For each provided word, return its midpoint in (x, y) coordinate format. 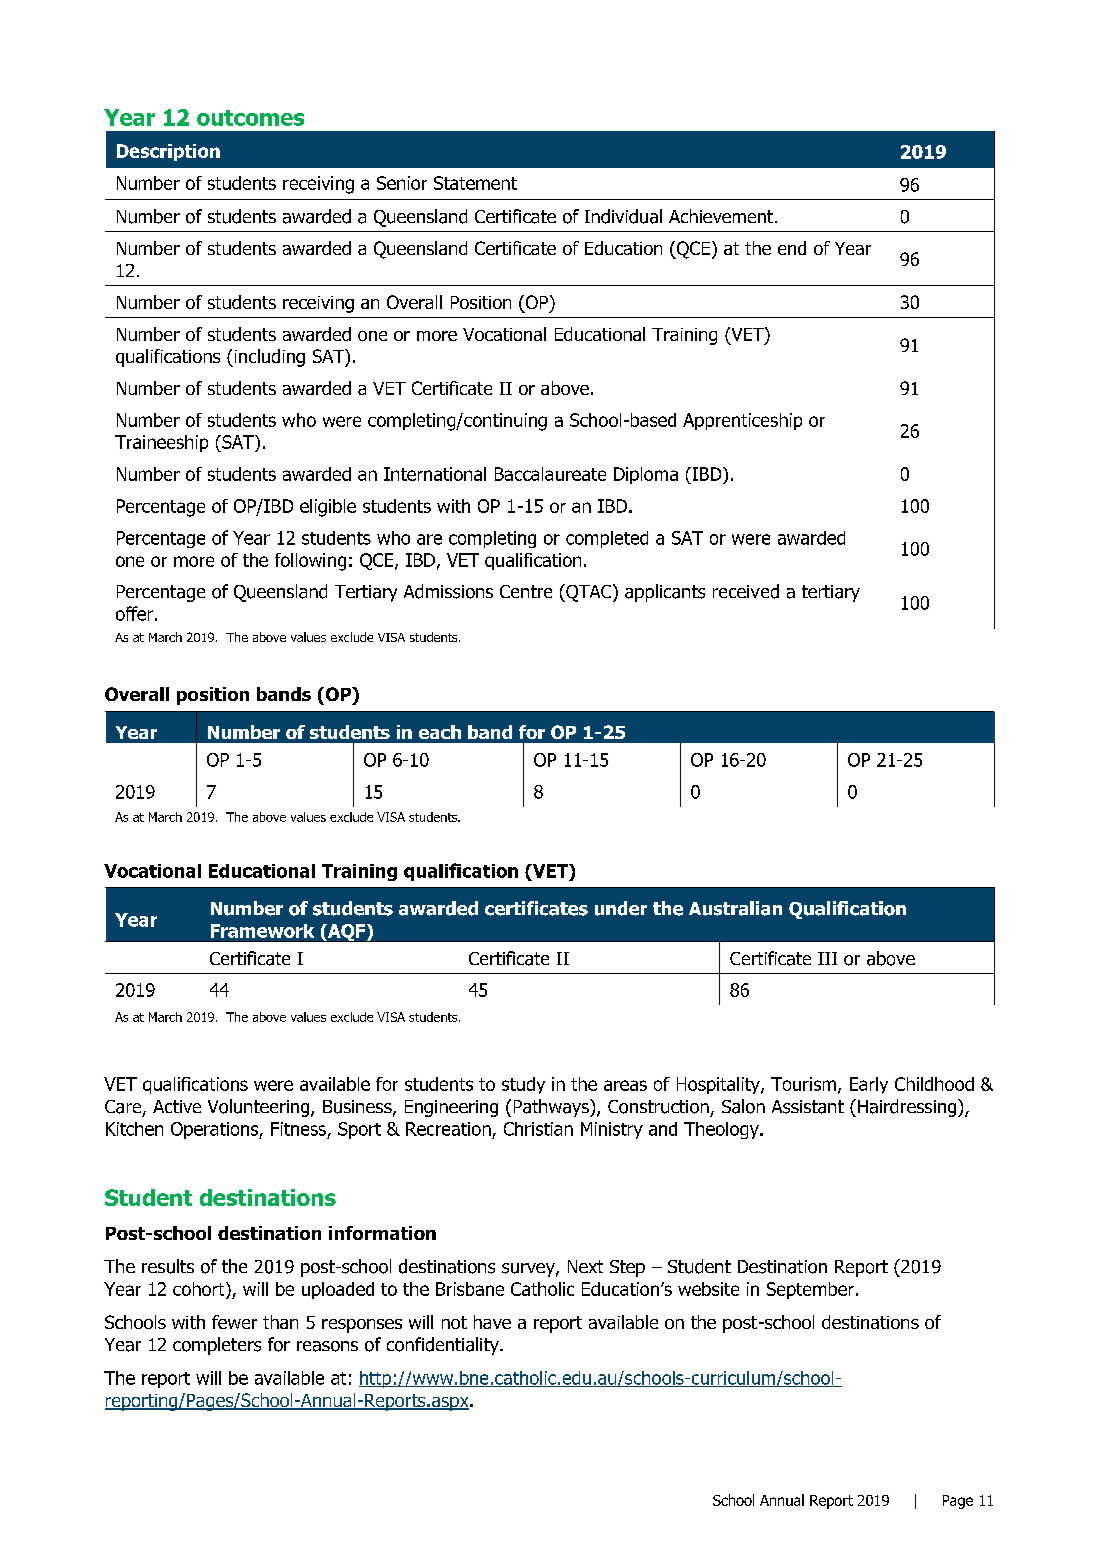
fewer (234, 1322)
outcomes (250, 118)
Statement (475, 183)
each (440, 732)
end (792, 248)
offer (134, 613)
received (746, 591)
